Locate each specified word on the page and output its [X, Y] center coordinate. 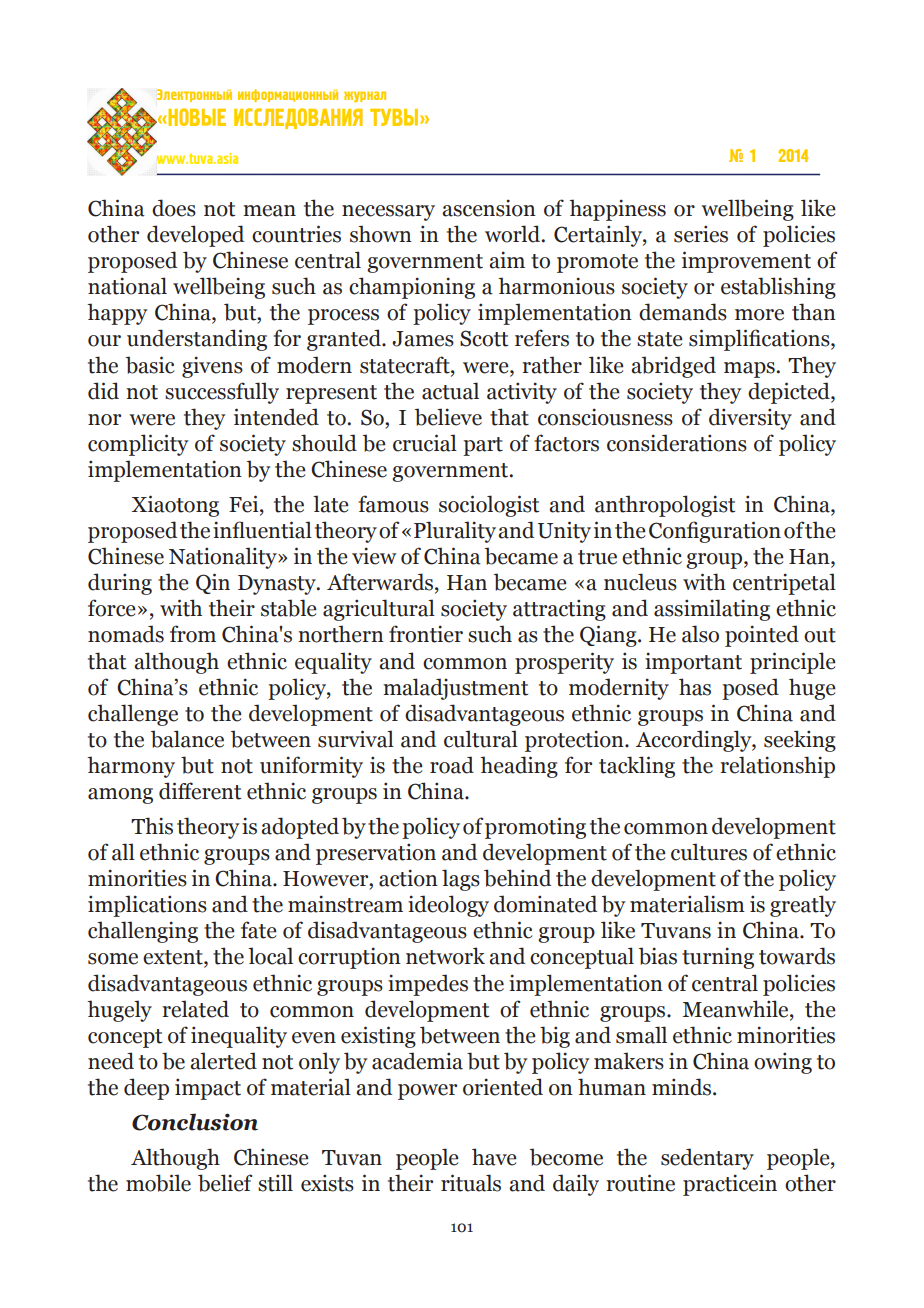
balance [187, 739]
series [701, 234]
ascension [489, 208]
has [695, 687]
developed [195, 236]
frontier [426, 634]
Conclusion [195, 1122]
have [494, 1157]
